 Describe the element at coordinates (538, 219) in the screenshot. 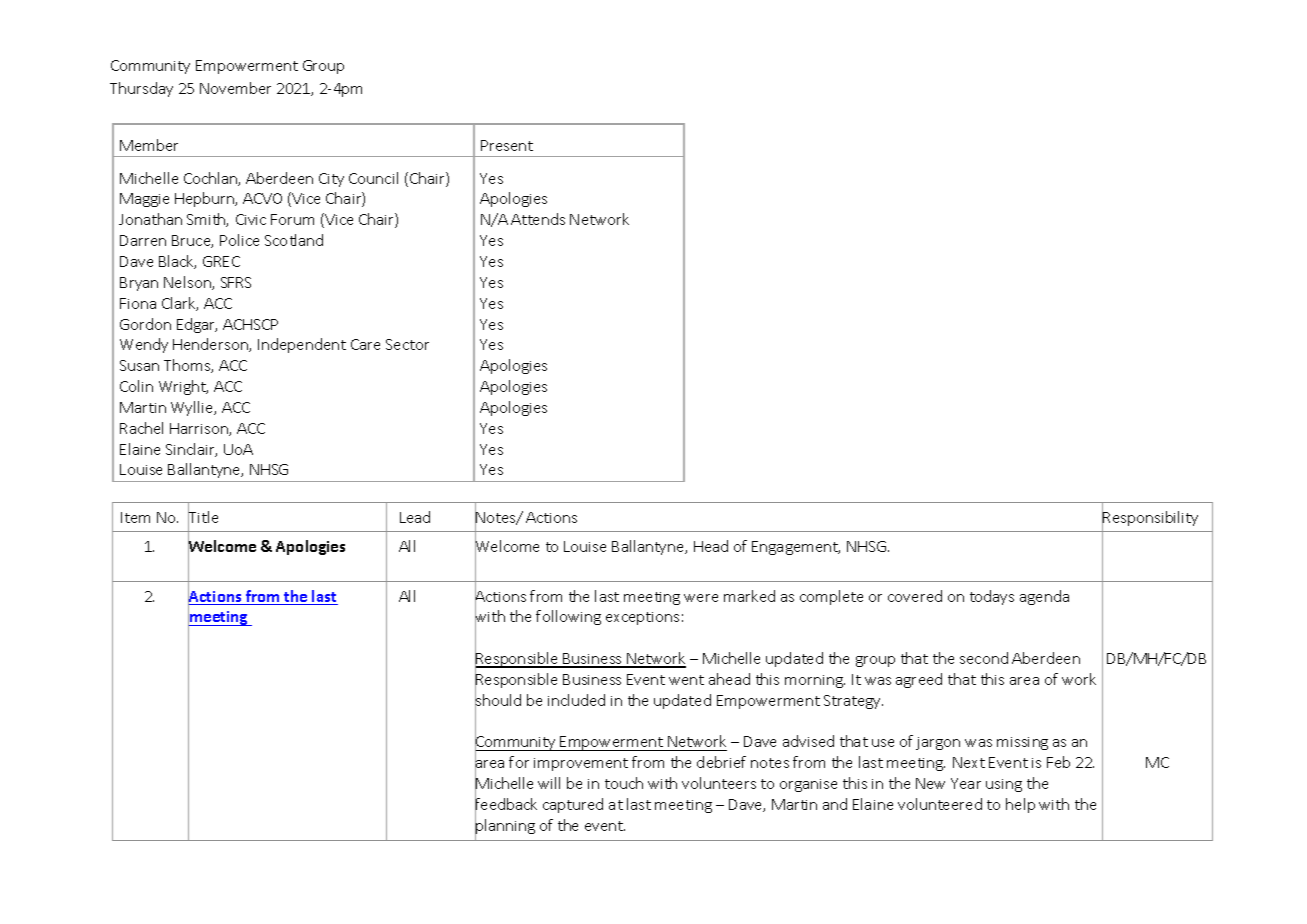

I see `Attends` at that location.
